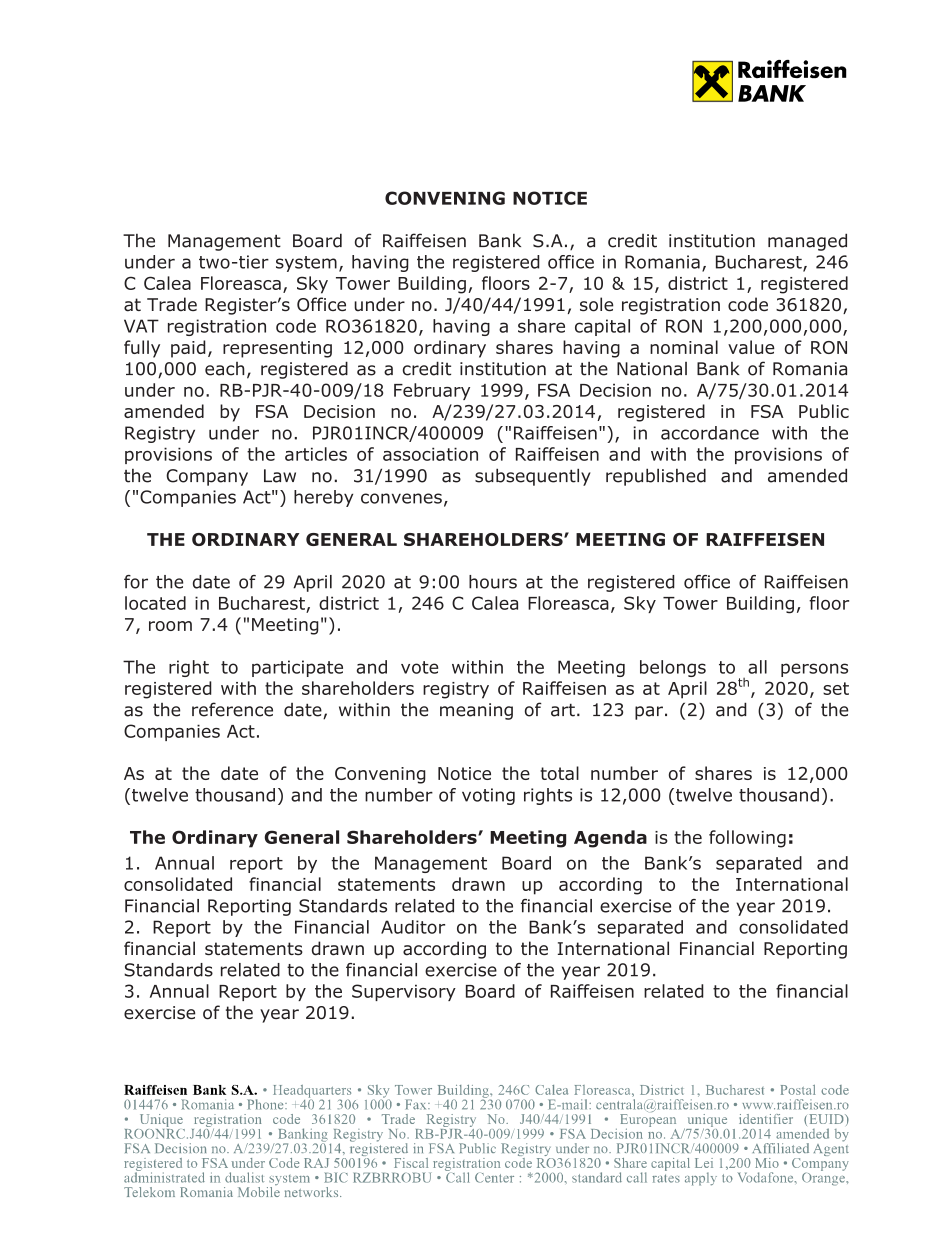 The width and height of the page is (952, 1233). I want to click on republished, so click(656, 477).
